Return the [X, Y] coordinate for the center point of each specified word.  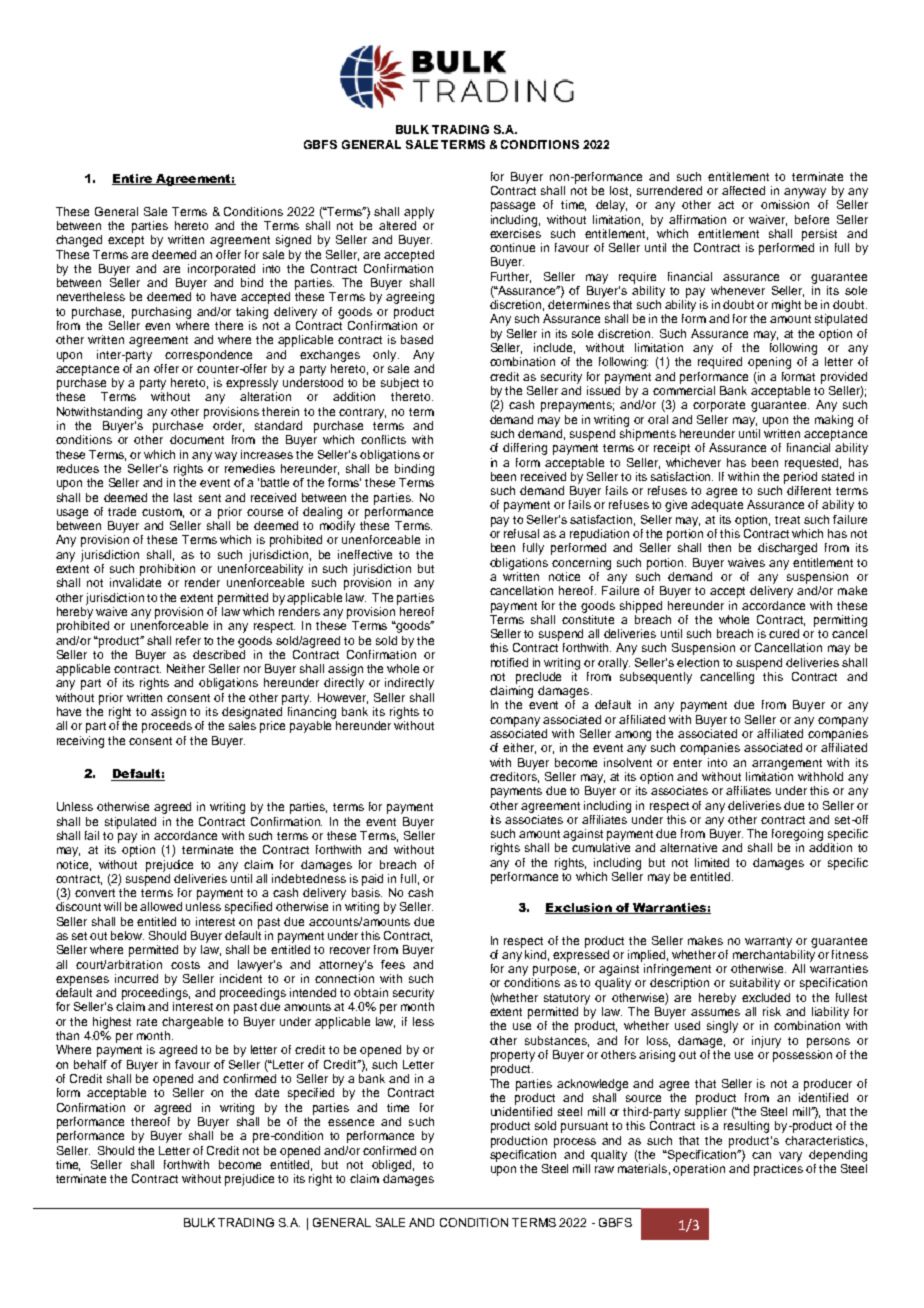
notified [509, 662]
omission [785, 204]
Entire [133, 179]
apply [419, 213]
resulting [746, 1127]
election [698, 662]
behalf [90, 1064]
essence [351, 1122]
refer [188, 640]
